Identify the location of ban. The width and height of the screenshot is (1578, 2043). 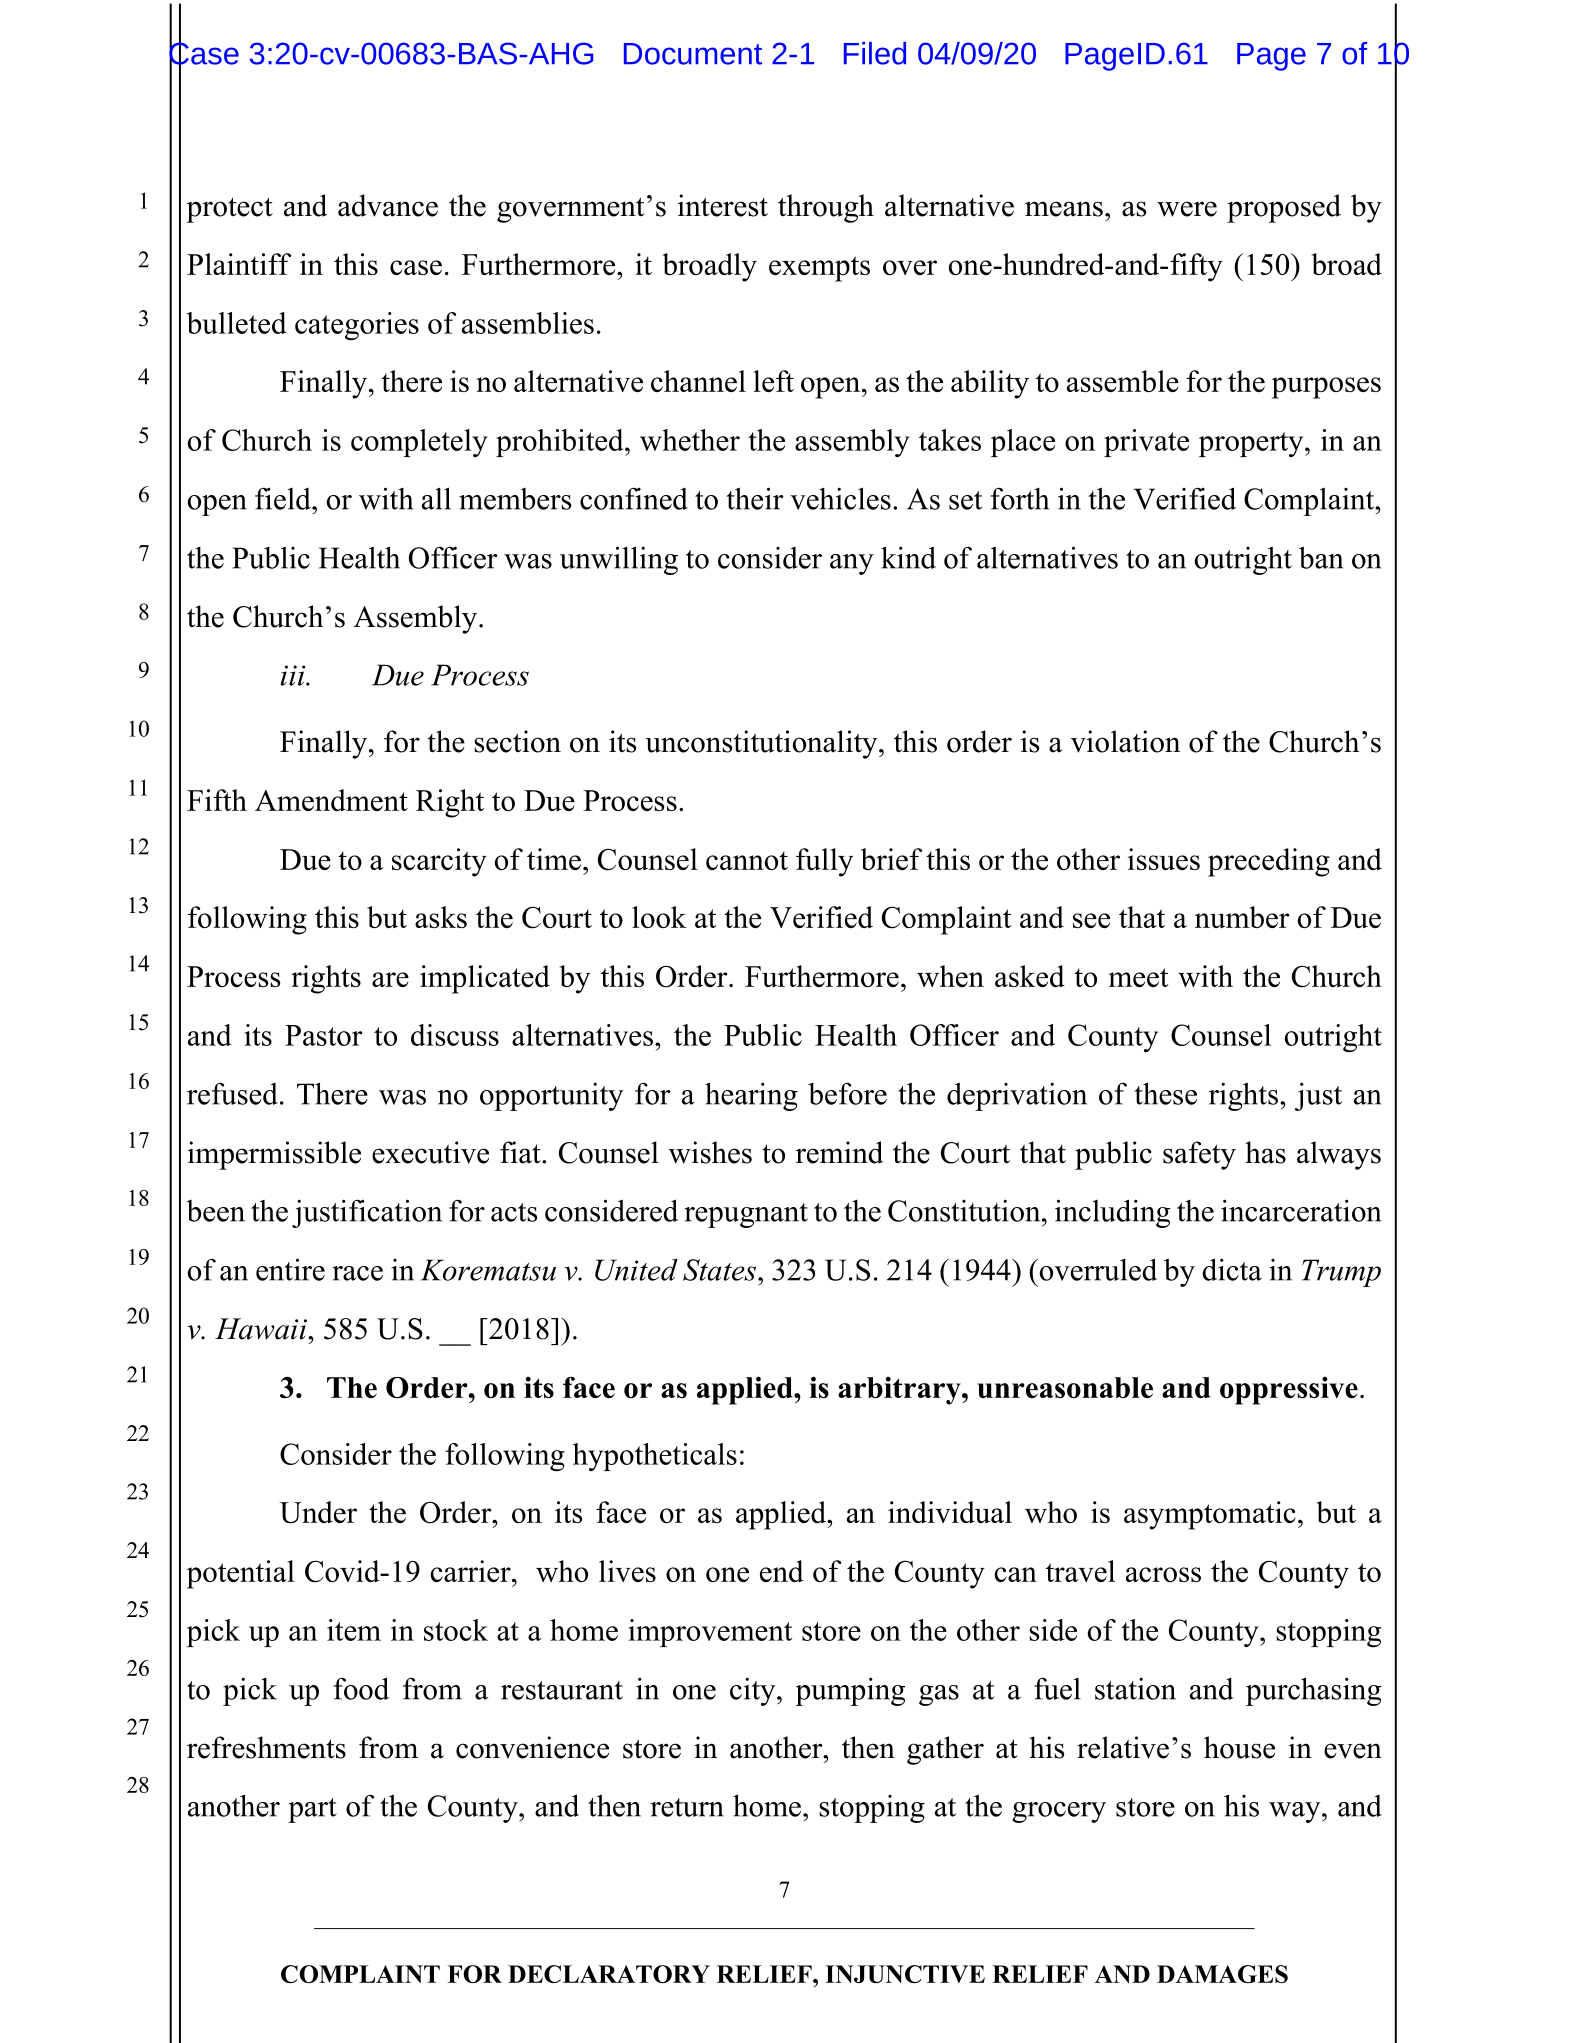
(1321, 558).
